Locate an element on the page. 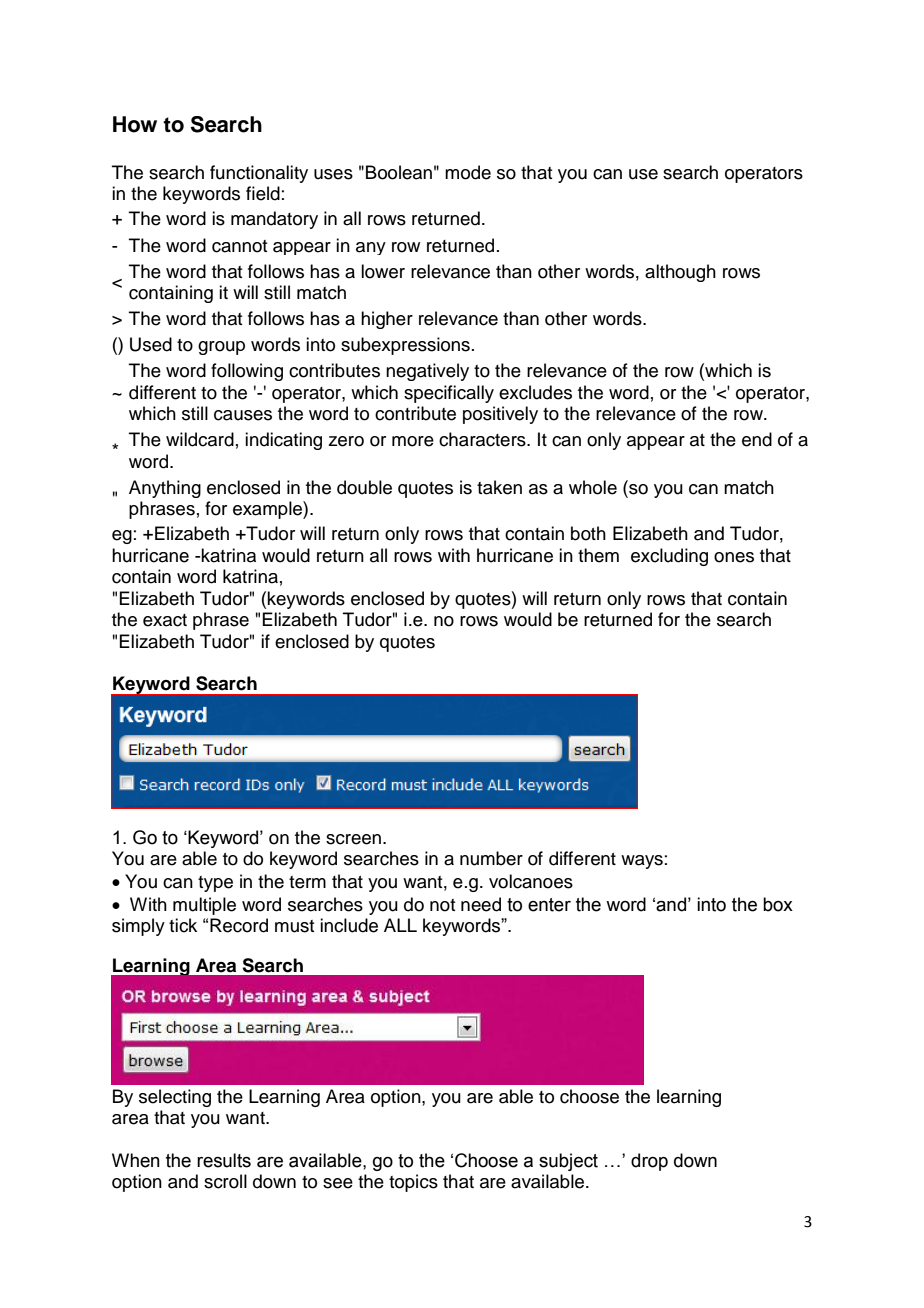 The width and height of the document is (924, 1308). drop is located at coordinates (649, 1162).
